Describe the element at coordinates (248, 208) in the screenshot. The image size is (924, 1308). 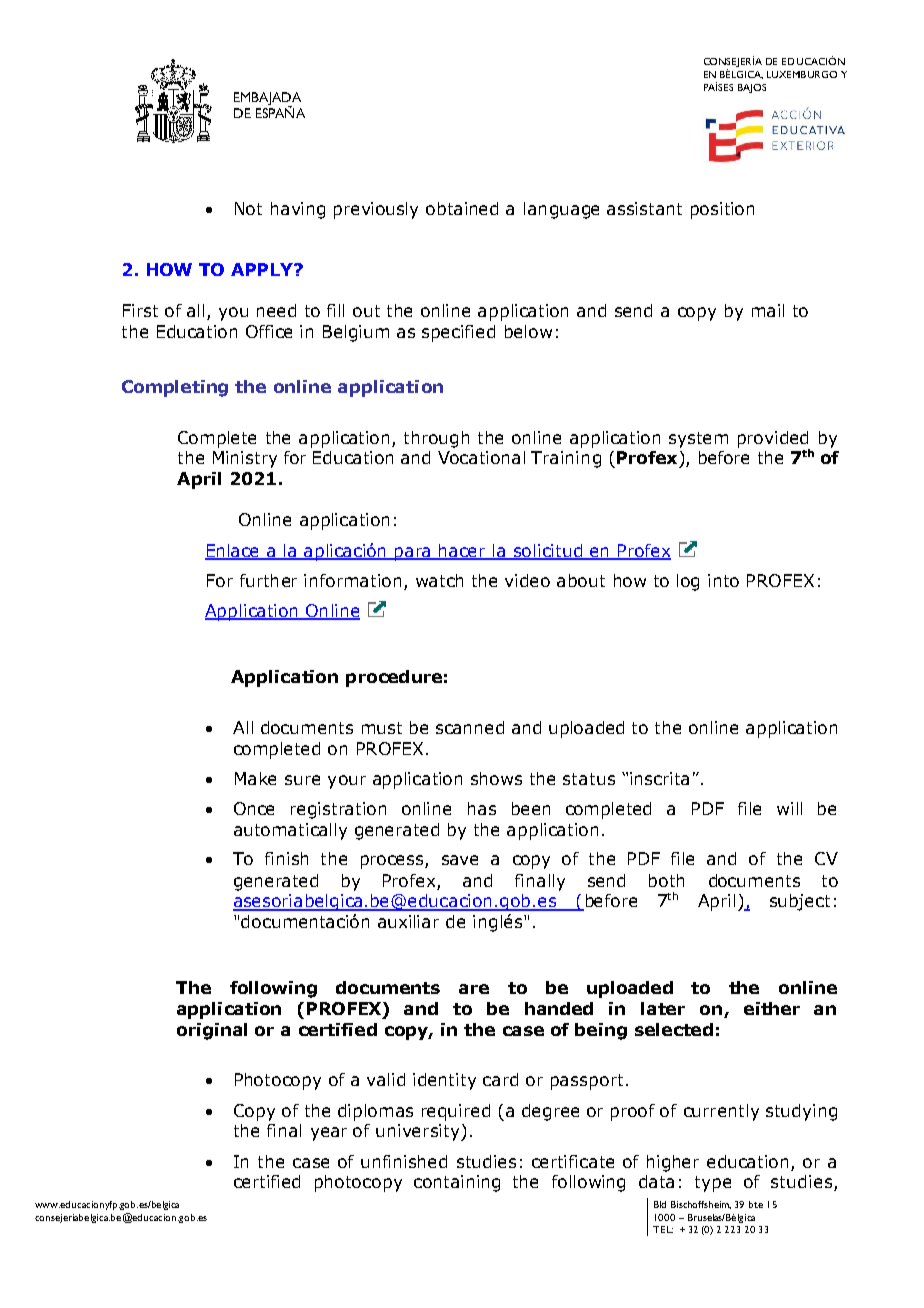
I see `Not` at that location.
